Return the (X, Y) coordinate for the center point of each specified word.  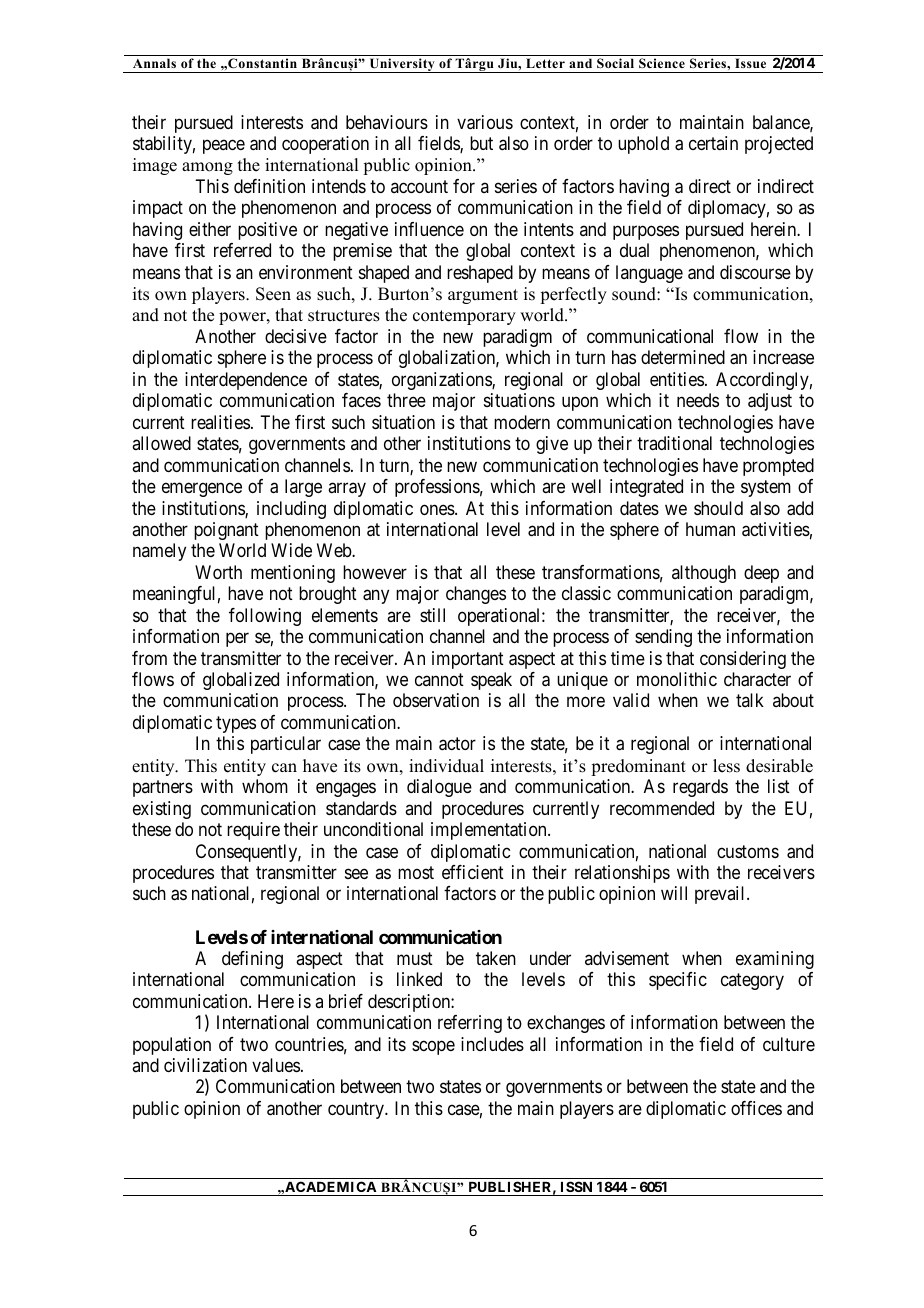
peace (224, 146)
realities (220, 422)
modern (522, 422)
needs (698, 400)
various (485, 122)
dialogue (439, 788)
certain (713, 143)
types (236, 724)
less (726, 766)
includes (492, 1044)
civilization (205, 1065)
